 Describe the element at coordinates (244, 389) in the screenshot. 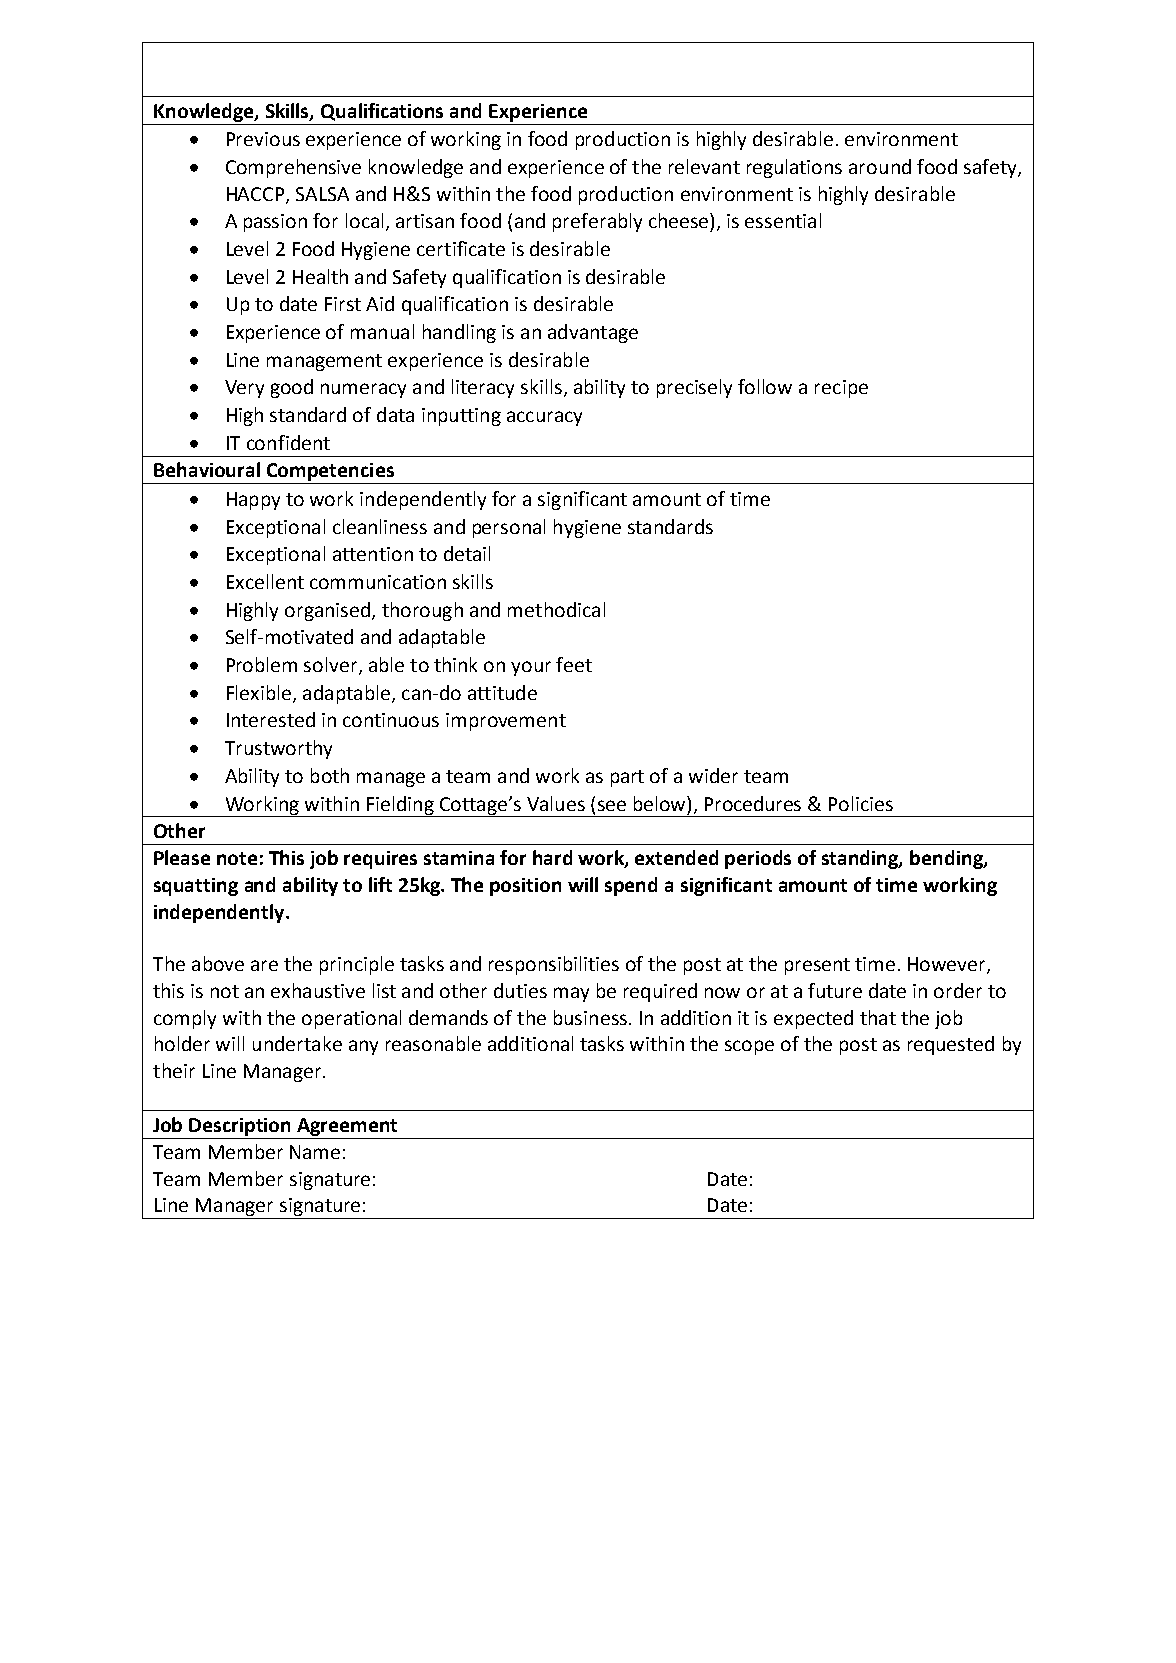

I see `Very` at that location.
